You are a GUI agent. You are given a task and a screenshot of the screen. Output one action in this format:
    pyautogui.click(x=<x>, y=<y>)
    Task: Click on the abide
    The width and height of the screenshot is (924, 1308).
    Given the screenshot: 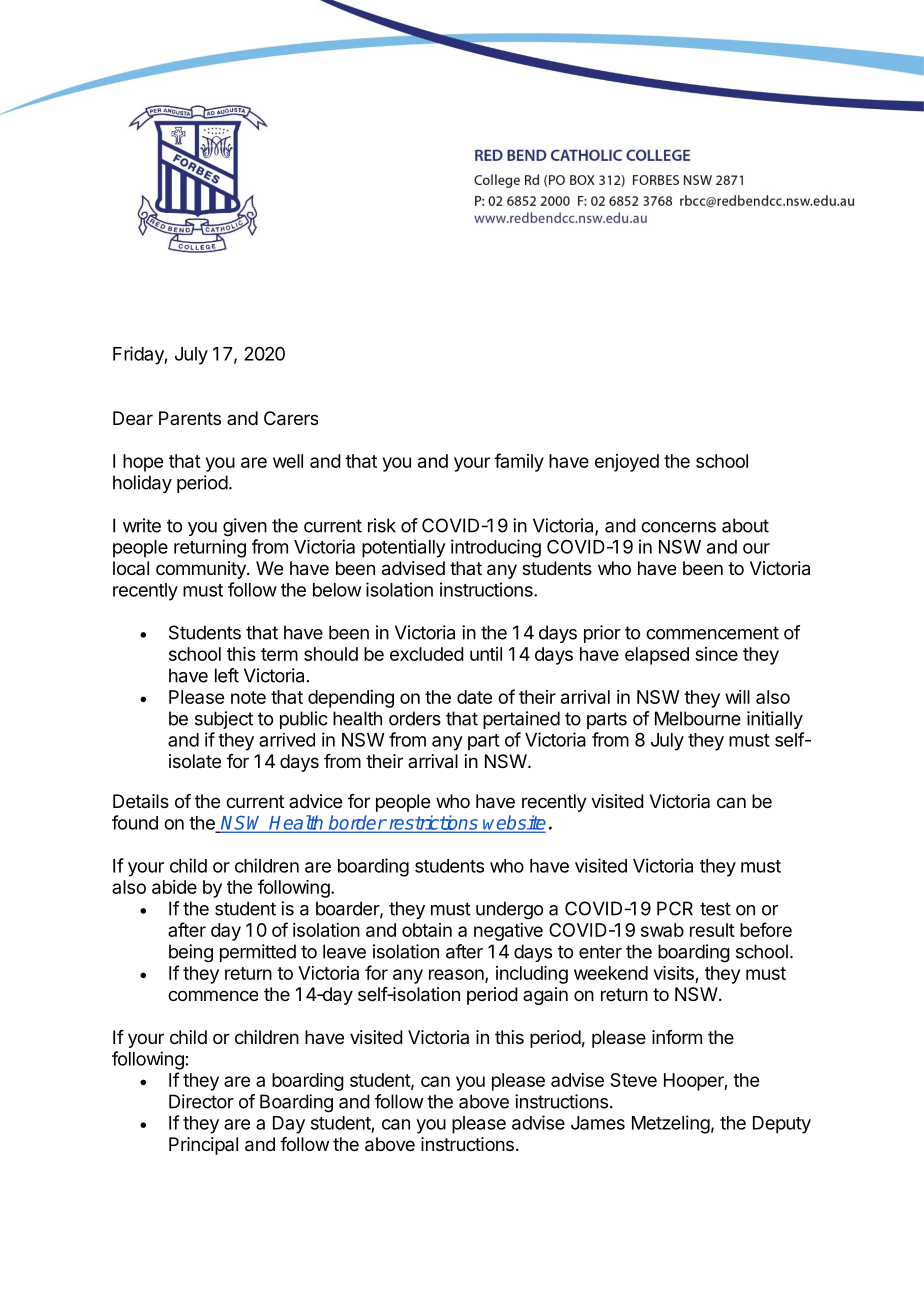 What is the action you would take?
    pyautogui.click(x=174, y=887)
